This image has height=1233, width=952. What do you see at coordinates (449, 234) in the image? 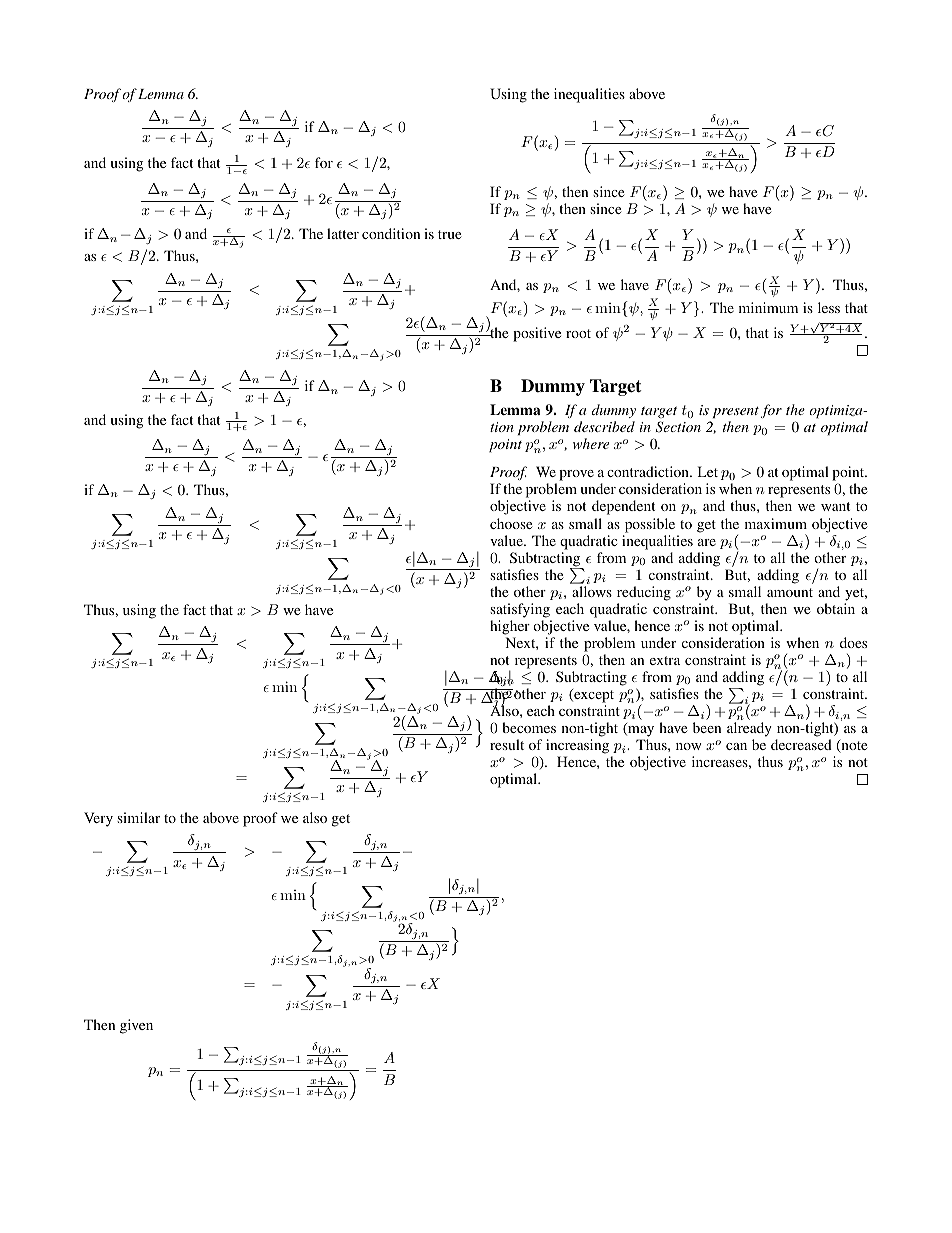
I see `true` at bounding box center [449, 234].
